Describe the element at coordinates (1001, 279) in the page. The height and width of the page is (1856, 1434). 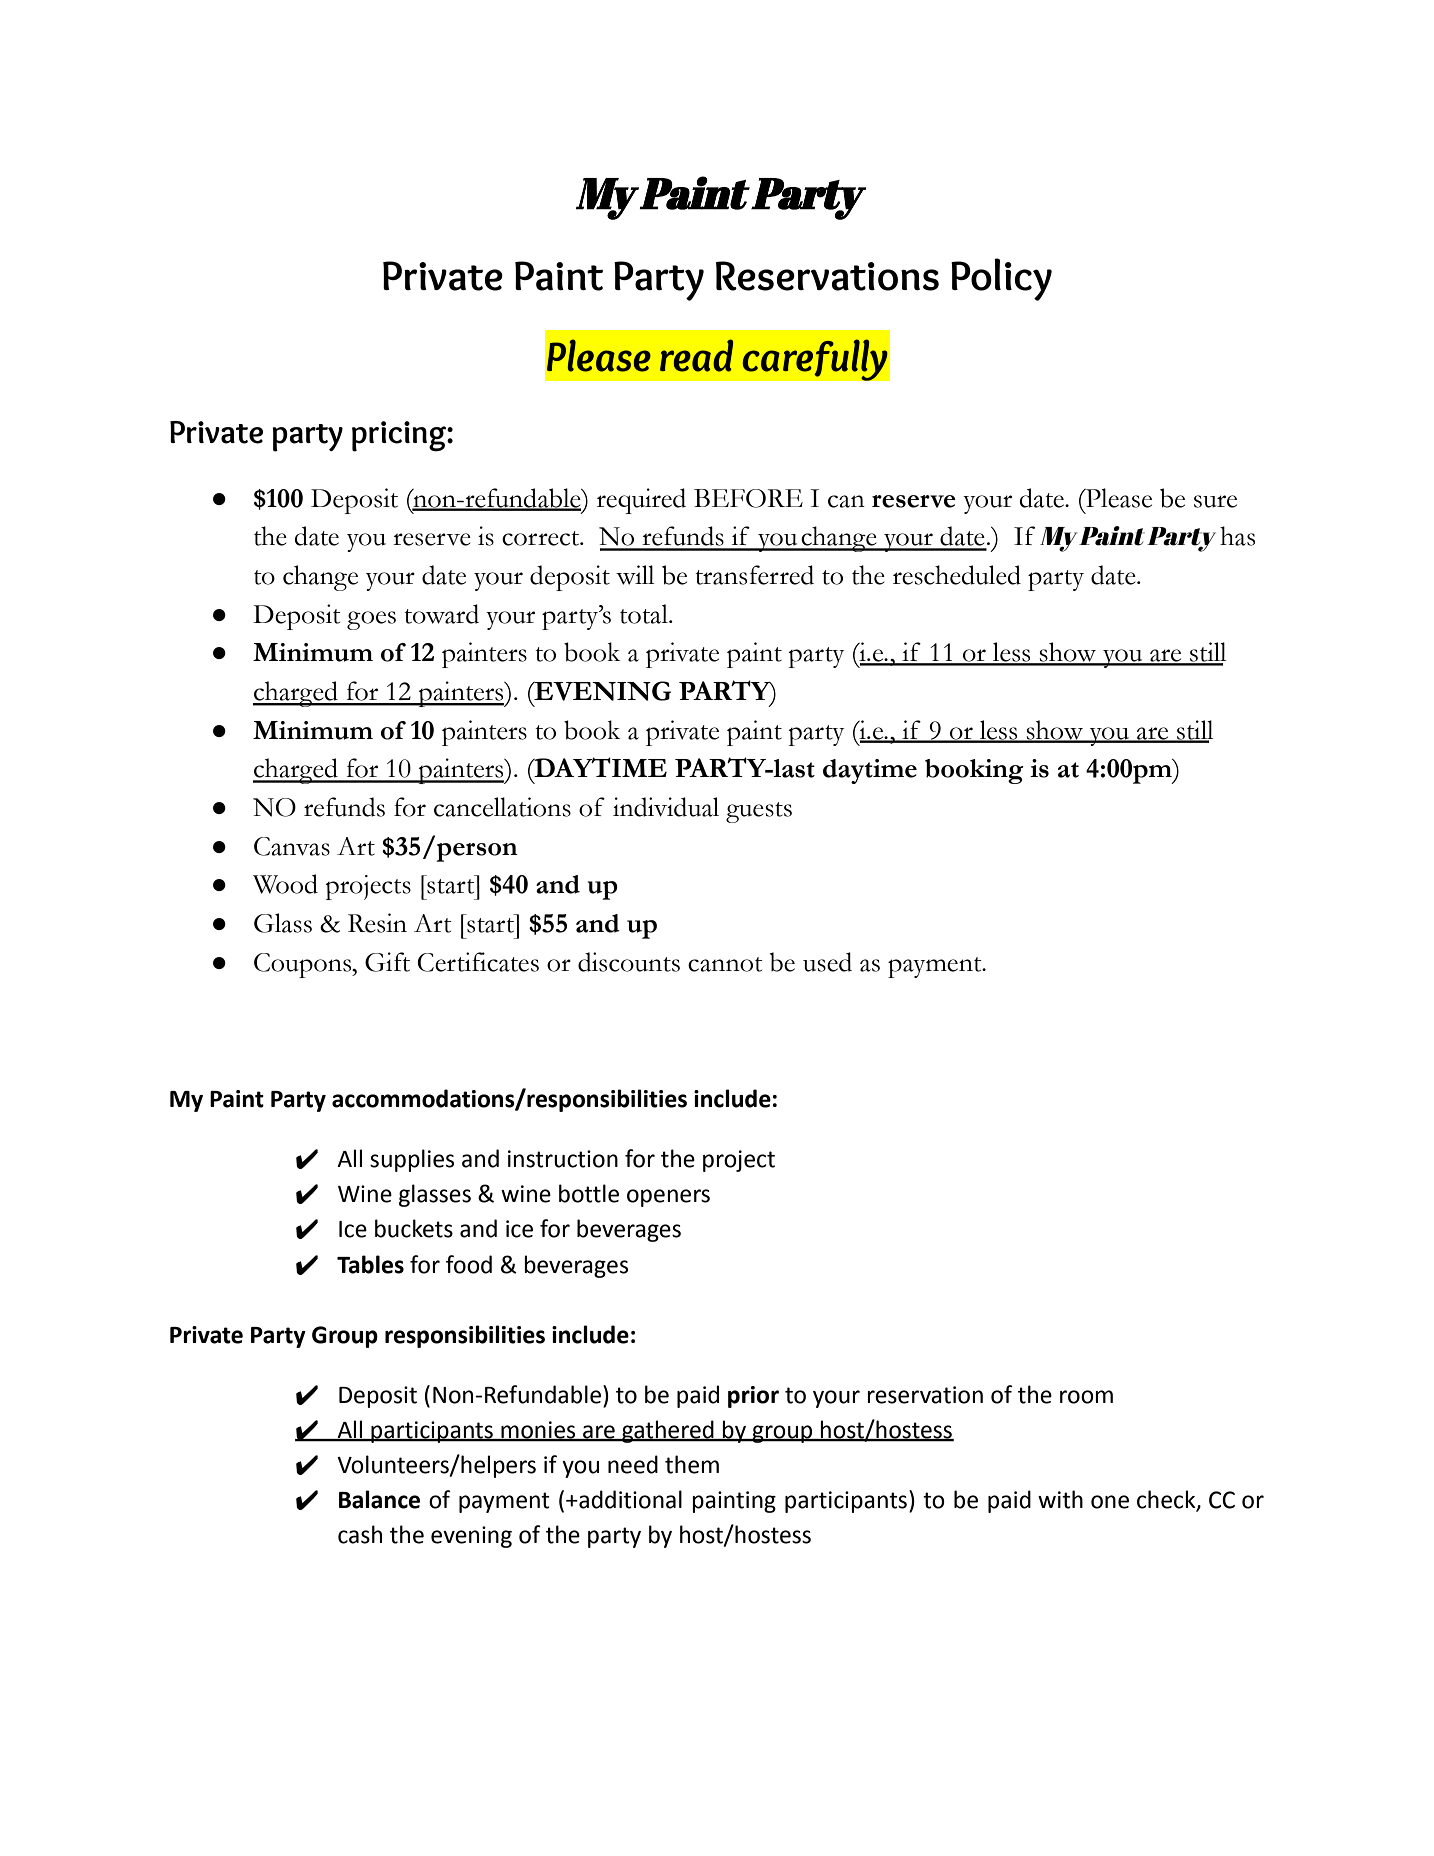
I see `Policy` at that location.
